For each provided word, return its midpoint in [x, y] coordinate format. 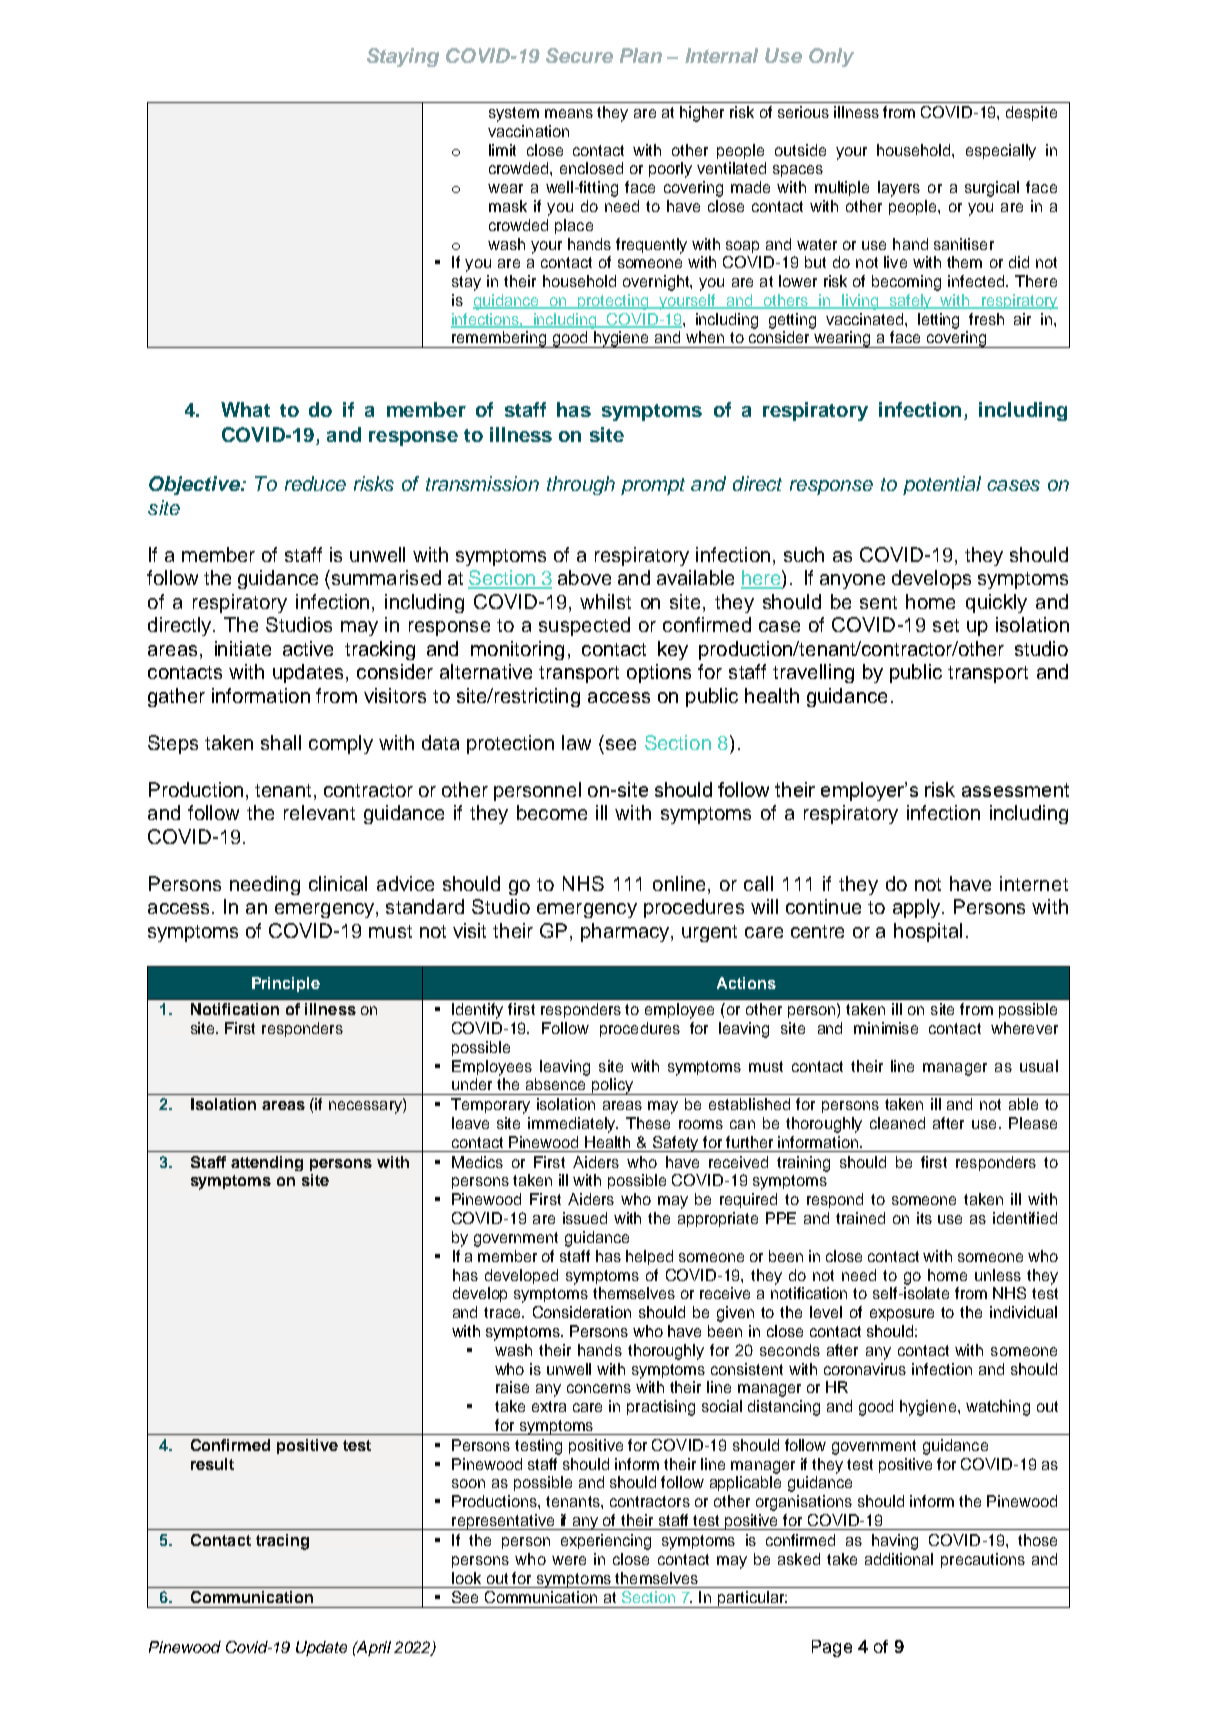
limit [502, 150]
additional [899, 1559]
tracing [282, 1542]
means [569, 113]
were [569, 1560]
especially [1001, 152]
